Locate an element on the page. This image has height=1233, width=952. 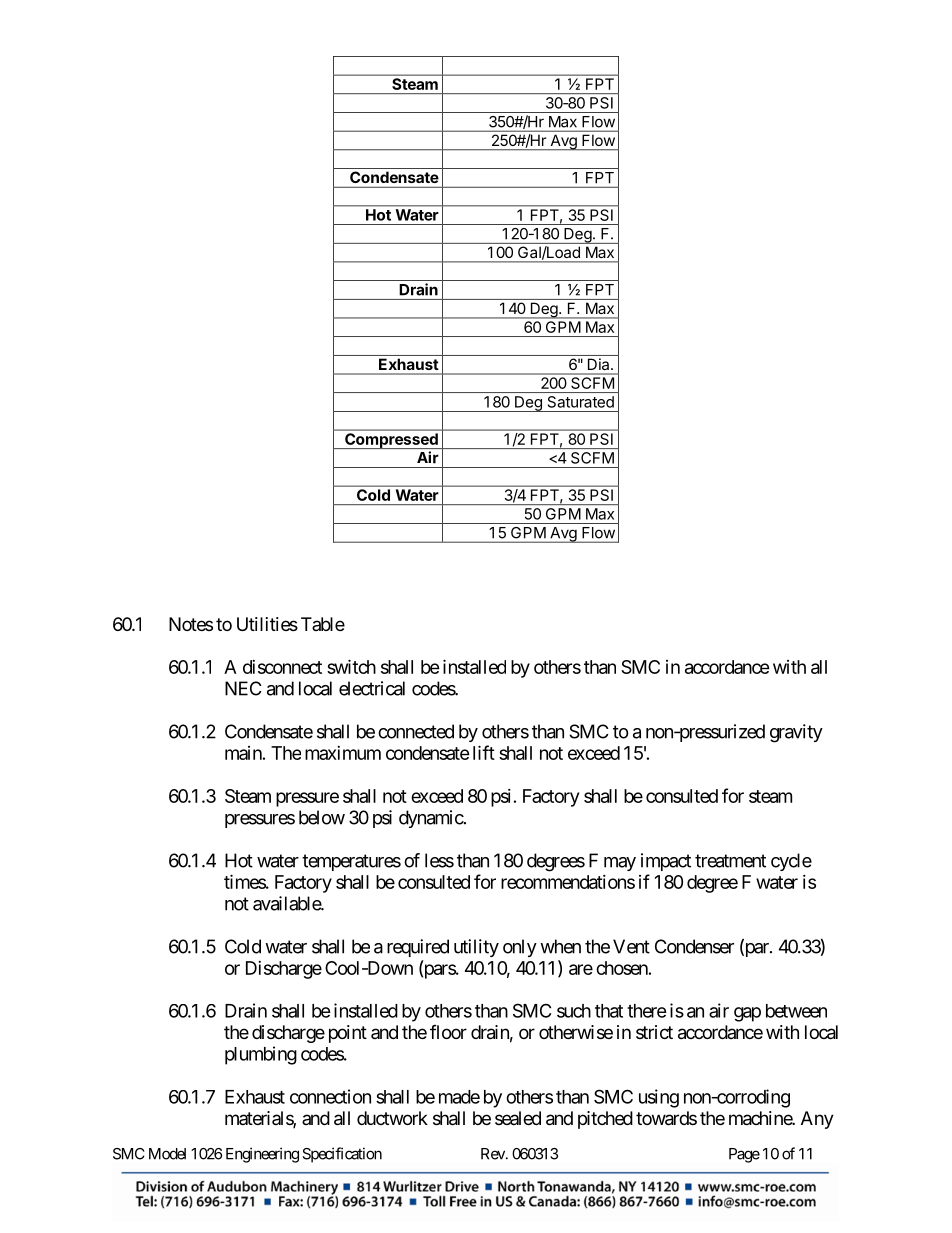
Condenser is located at coordinates (694, 946).
